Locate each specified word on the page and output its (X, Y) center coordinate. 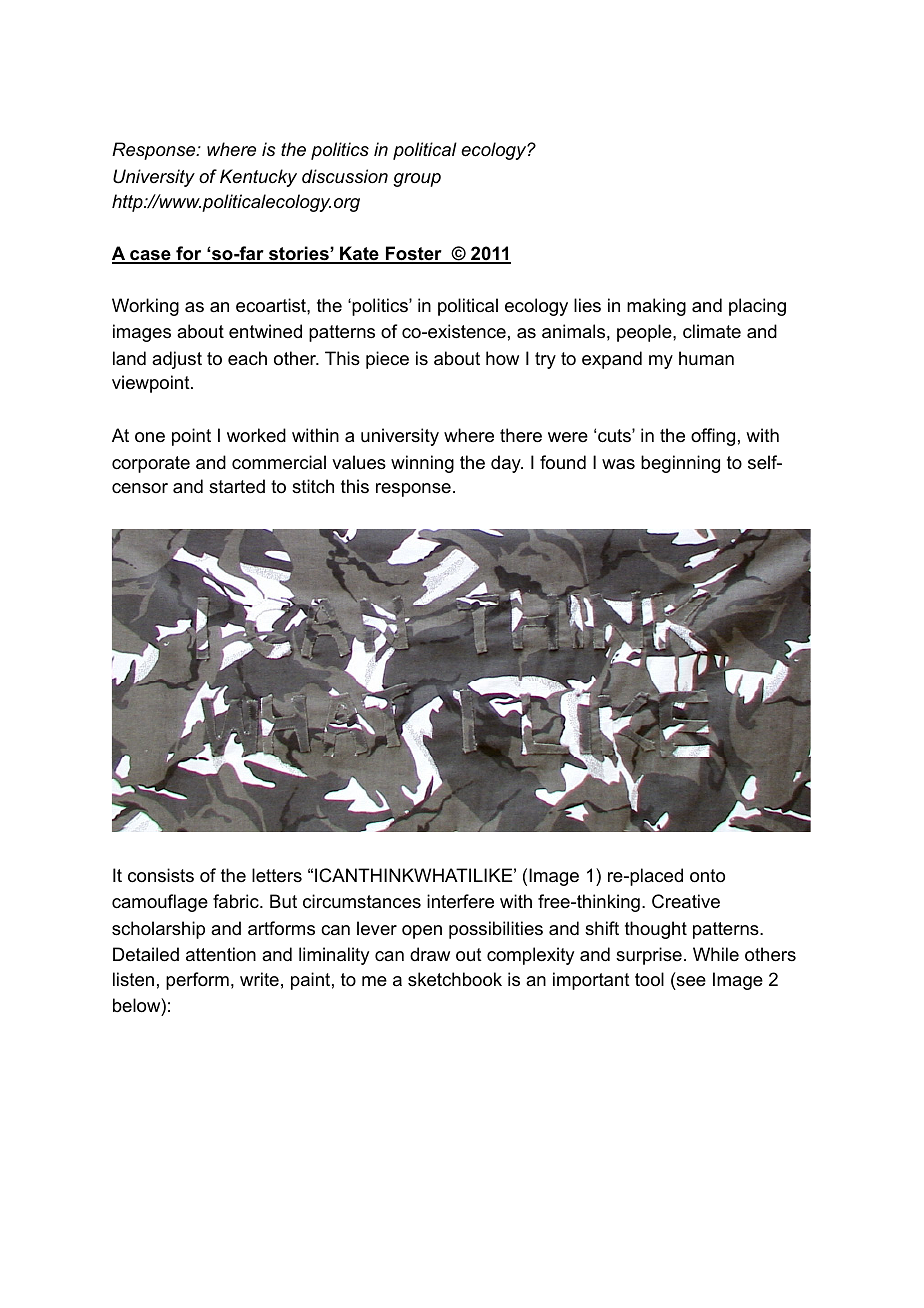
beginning (680, 464)
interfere (460, 901)
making (656, 307)
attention (221, 954)
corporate (151, 464)
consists (161, 875)
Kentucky (258, 178)
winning (422, 464)
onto (707, 876)
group (417, 180)
